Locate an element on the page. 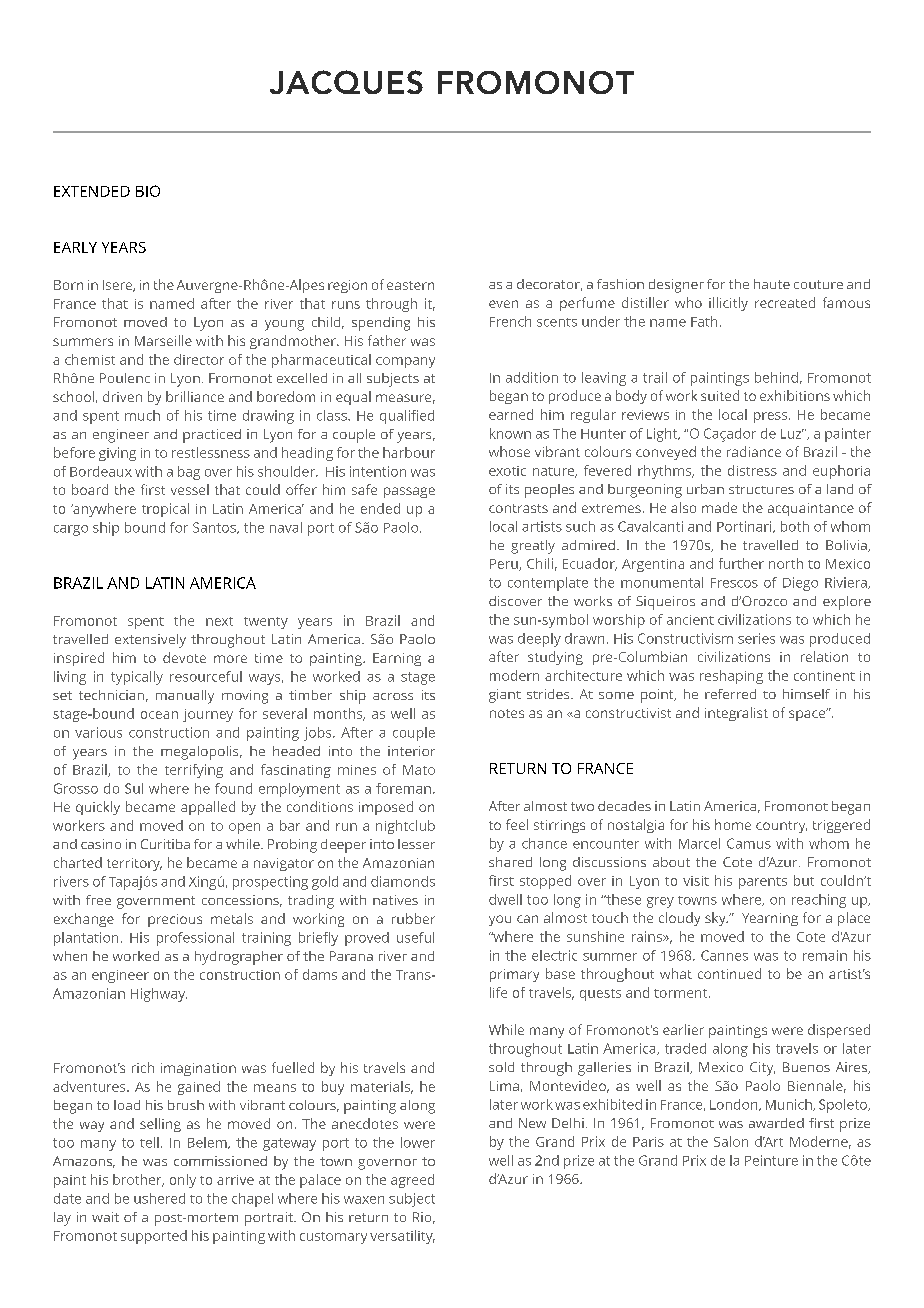  referred is located at coordinates (730, 694).
